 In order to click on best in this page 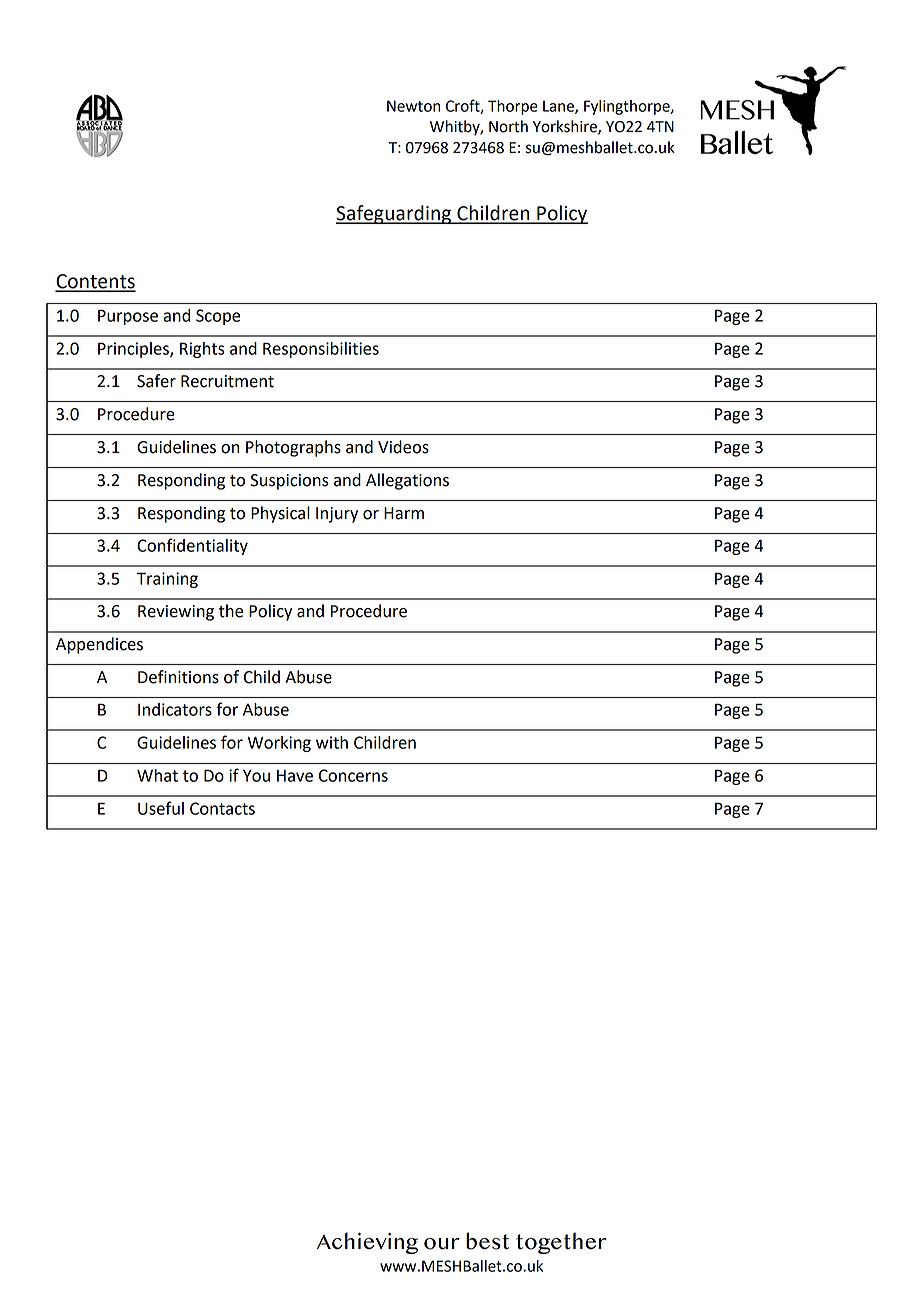, I will do `click(487, 1241)`.
